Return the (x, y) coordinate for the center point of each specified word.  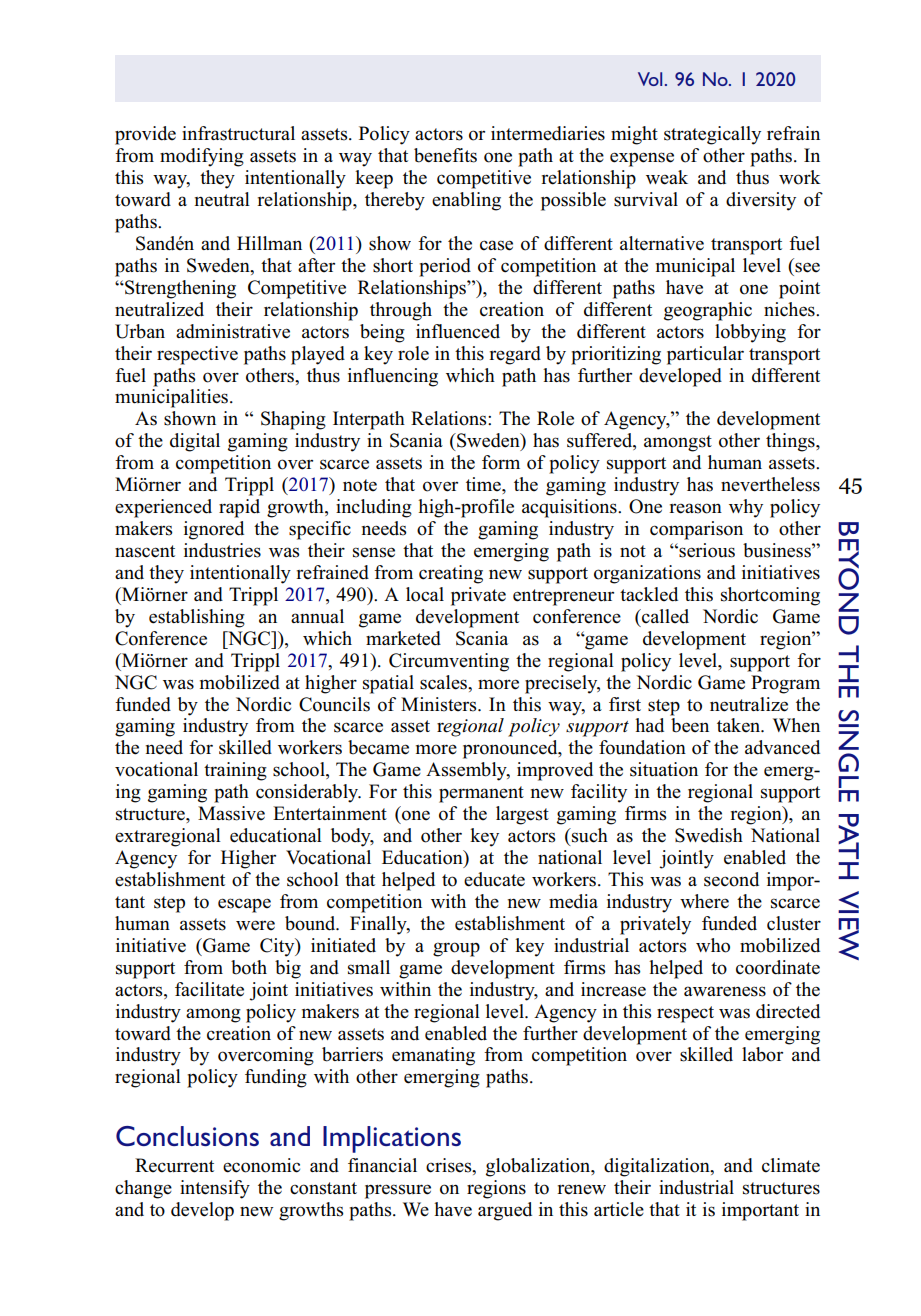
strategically (712, 135)
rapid (239, 508)
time (484, 484)
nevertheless (770, 484)
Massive (231, 813)
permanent (481, 794)
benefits (445, 155)
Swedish (709, 835)
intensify (215, 1189)
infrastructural (238, 133)
